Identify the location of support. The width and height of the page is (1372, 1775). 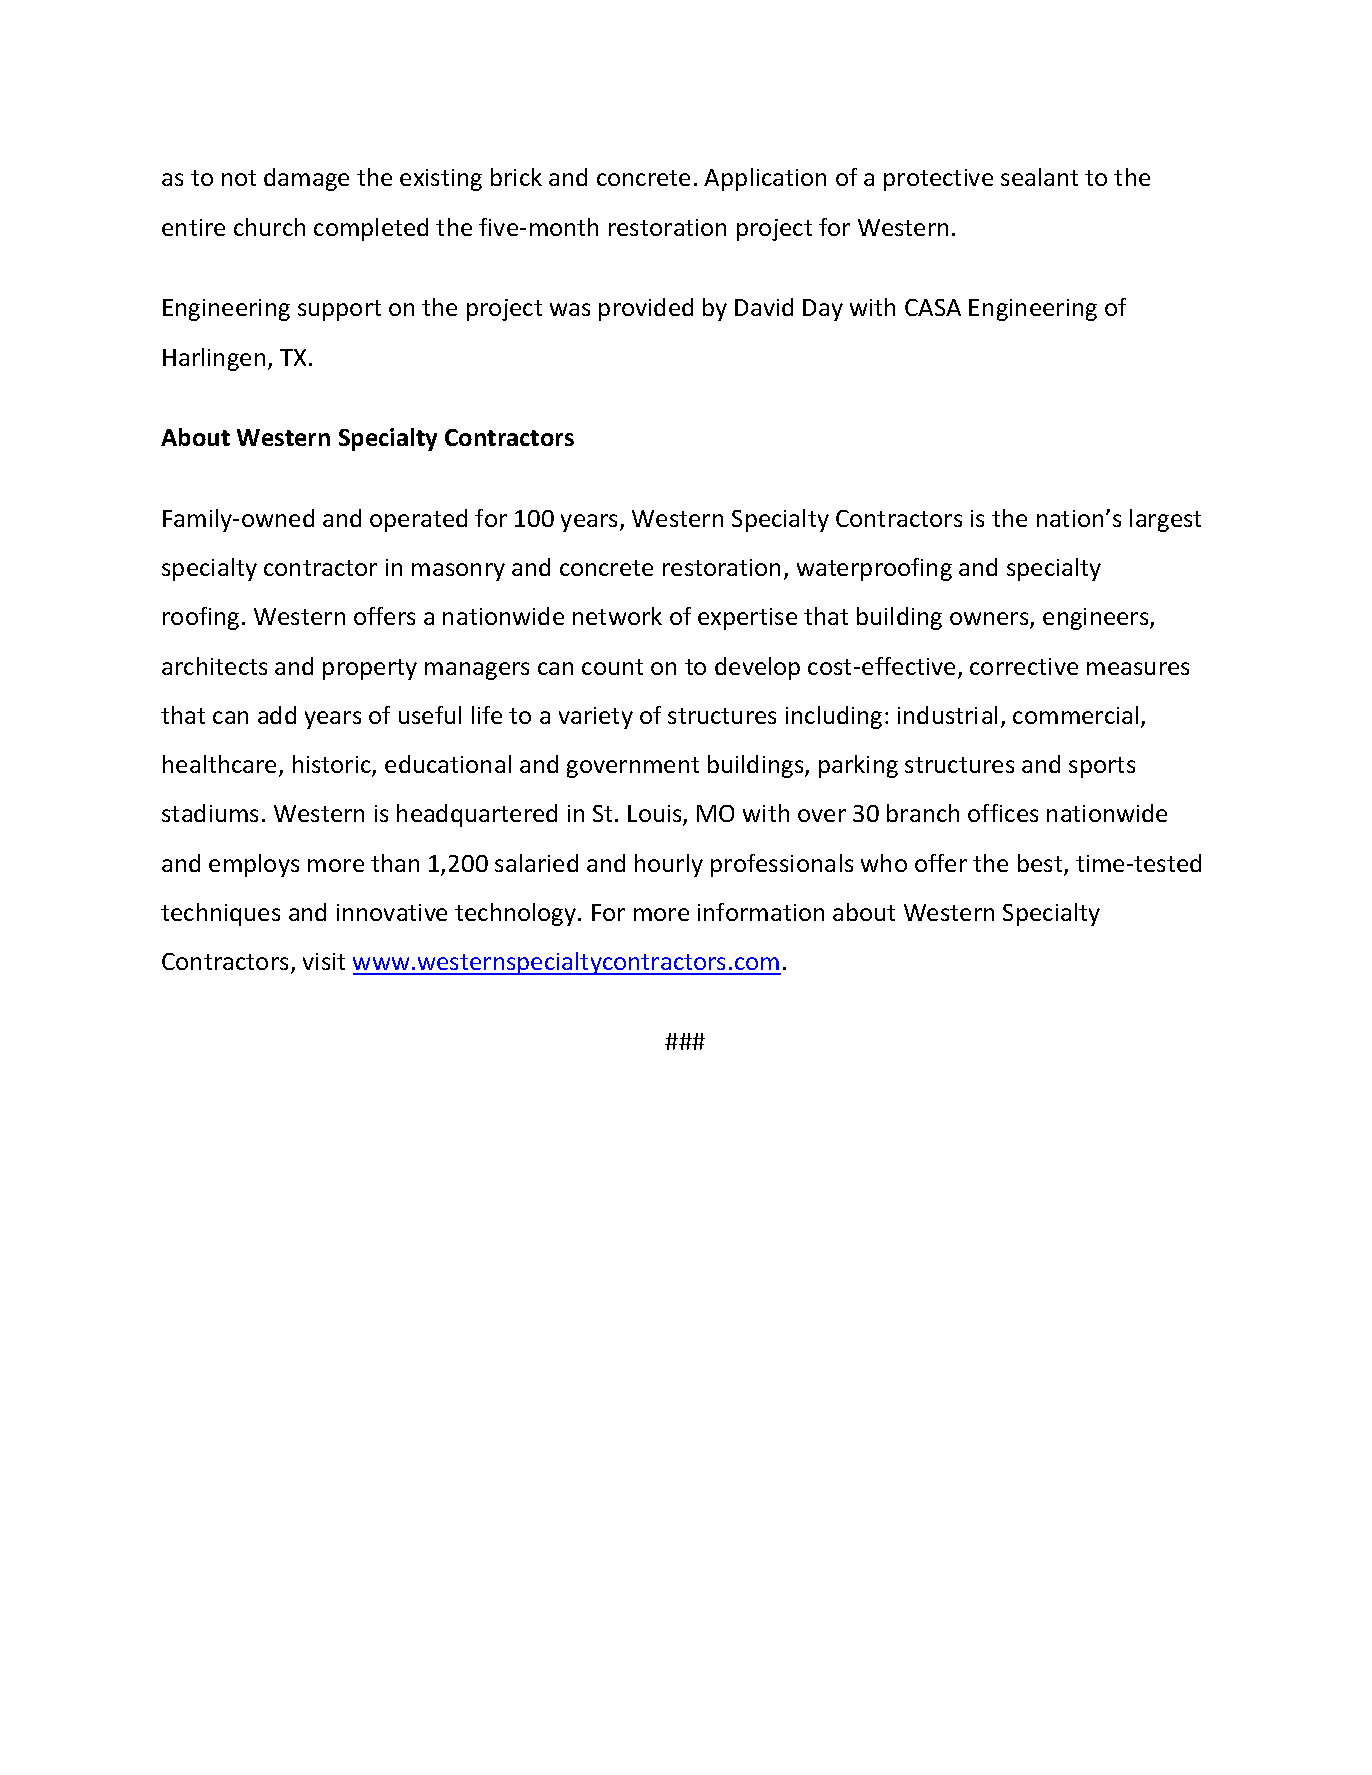
(339, 310).
